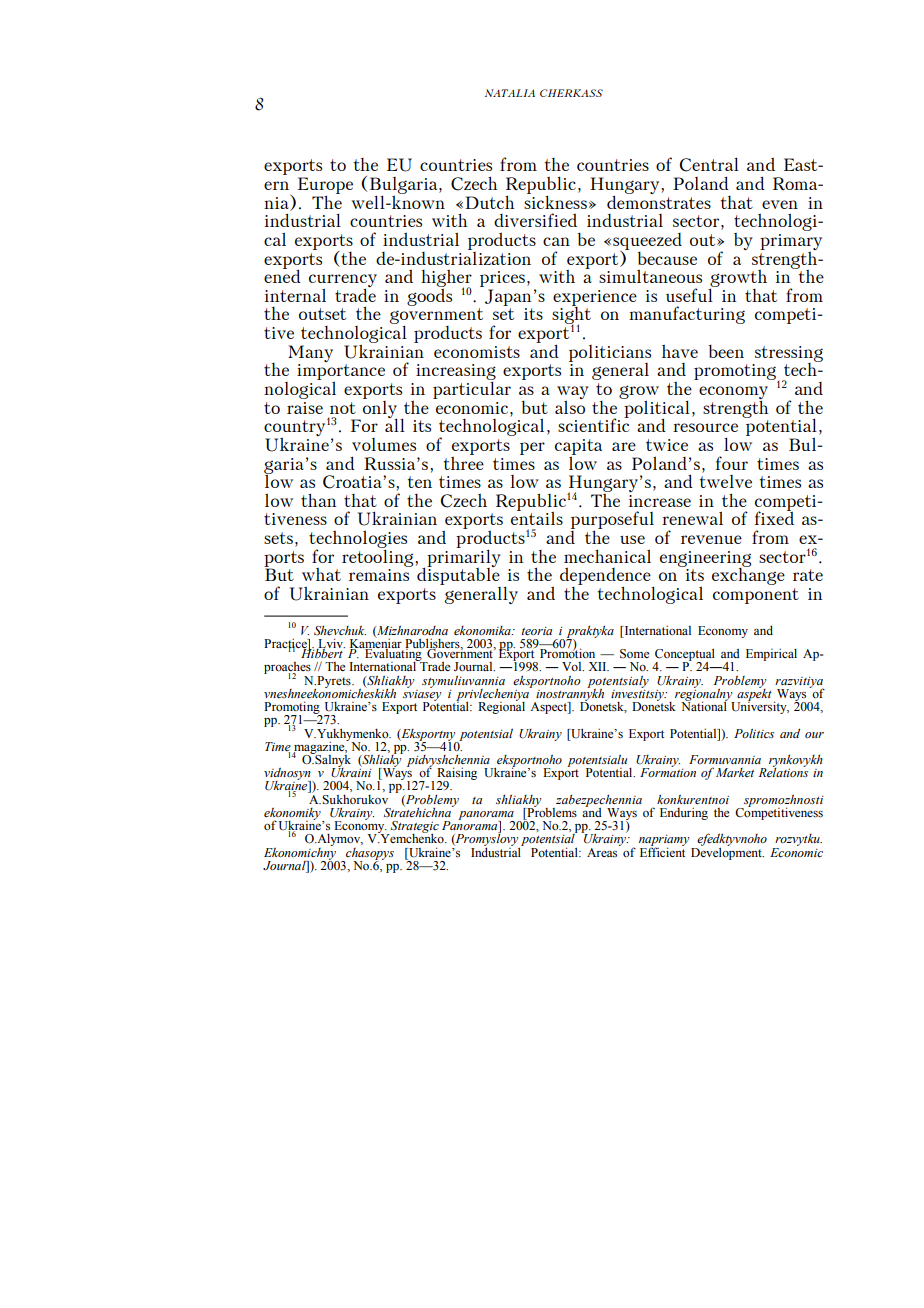 The image size is (924, 1308). What do you see at coordinates (321, 574) in the screenshot?
I see `what` at bounding box center [321, 574].
